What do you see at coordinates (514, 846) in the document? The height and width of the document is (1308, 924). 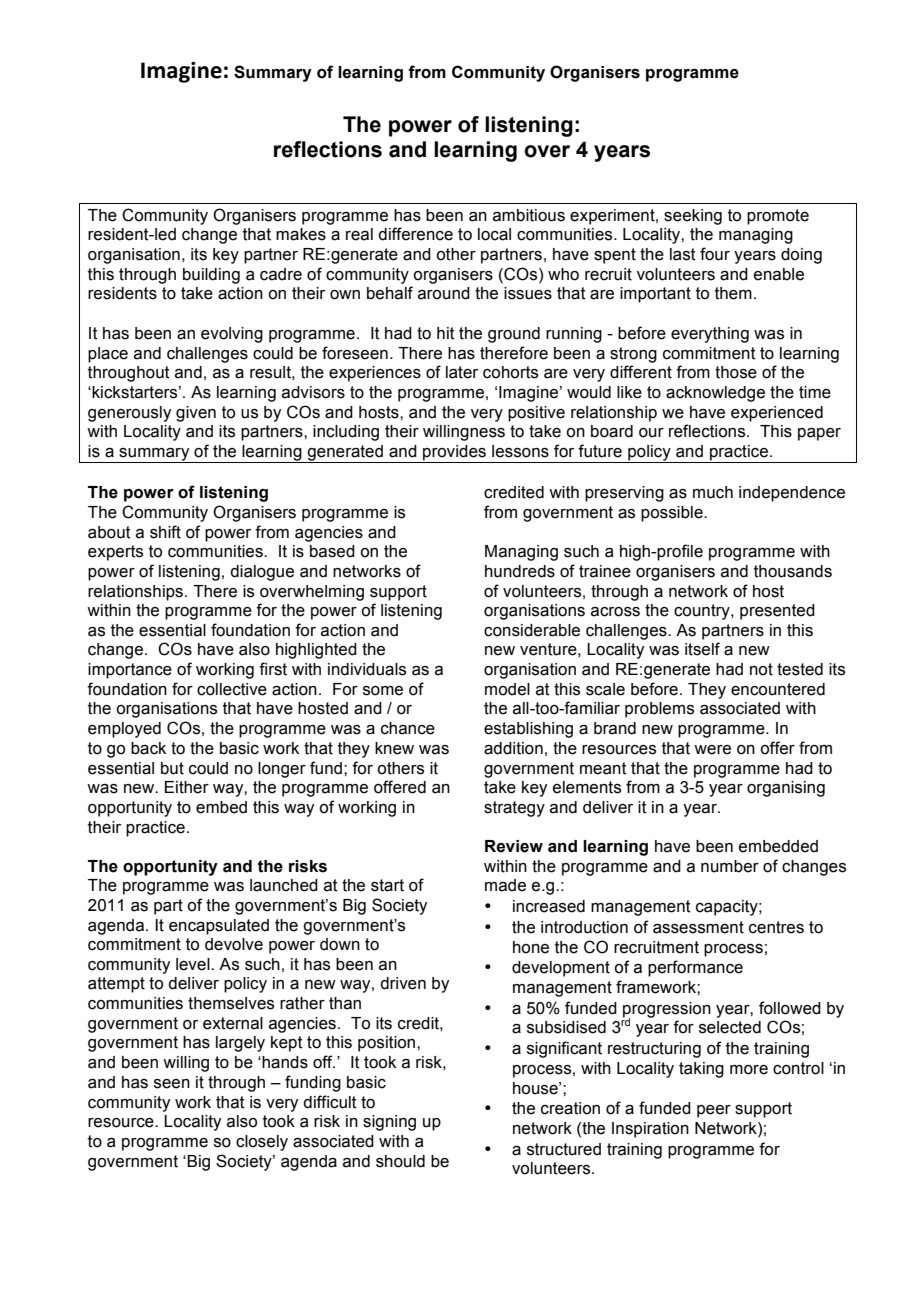 I see `Review` at bounding box center [514, 846].
